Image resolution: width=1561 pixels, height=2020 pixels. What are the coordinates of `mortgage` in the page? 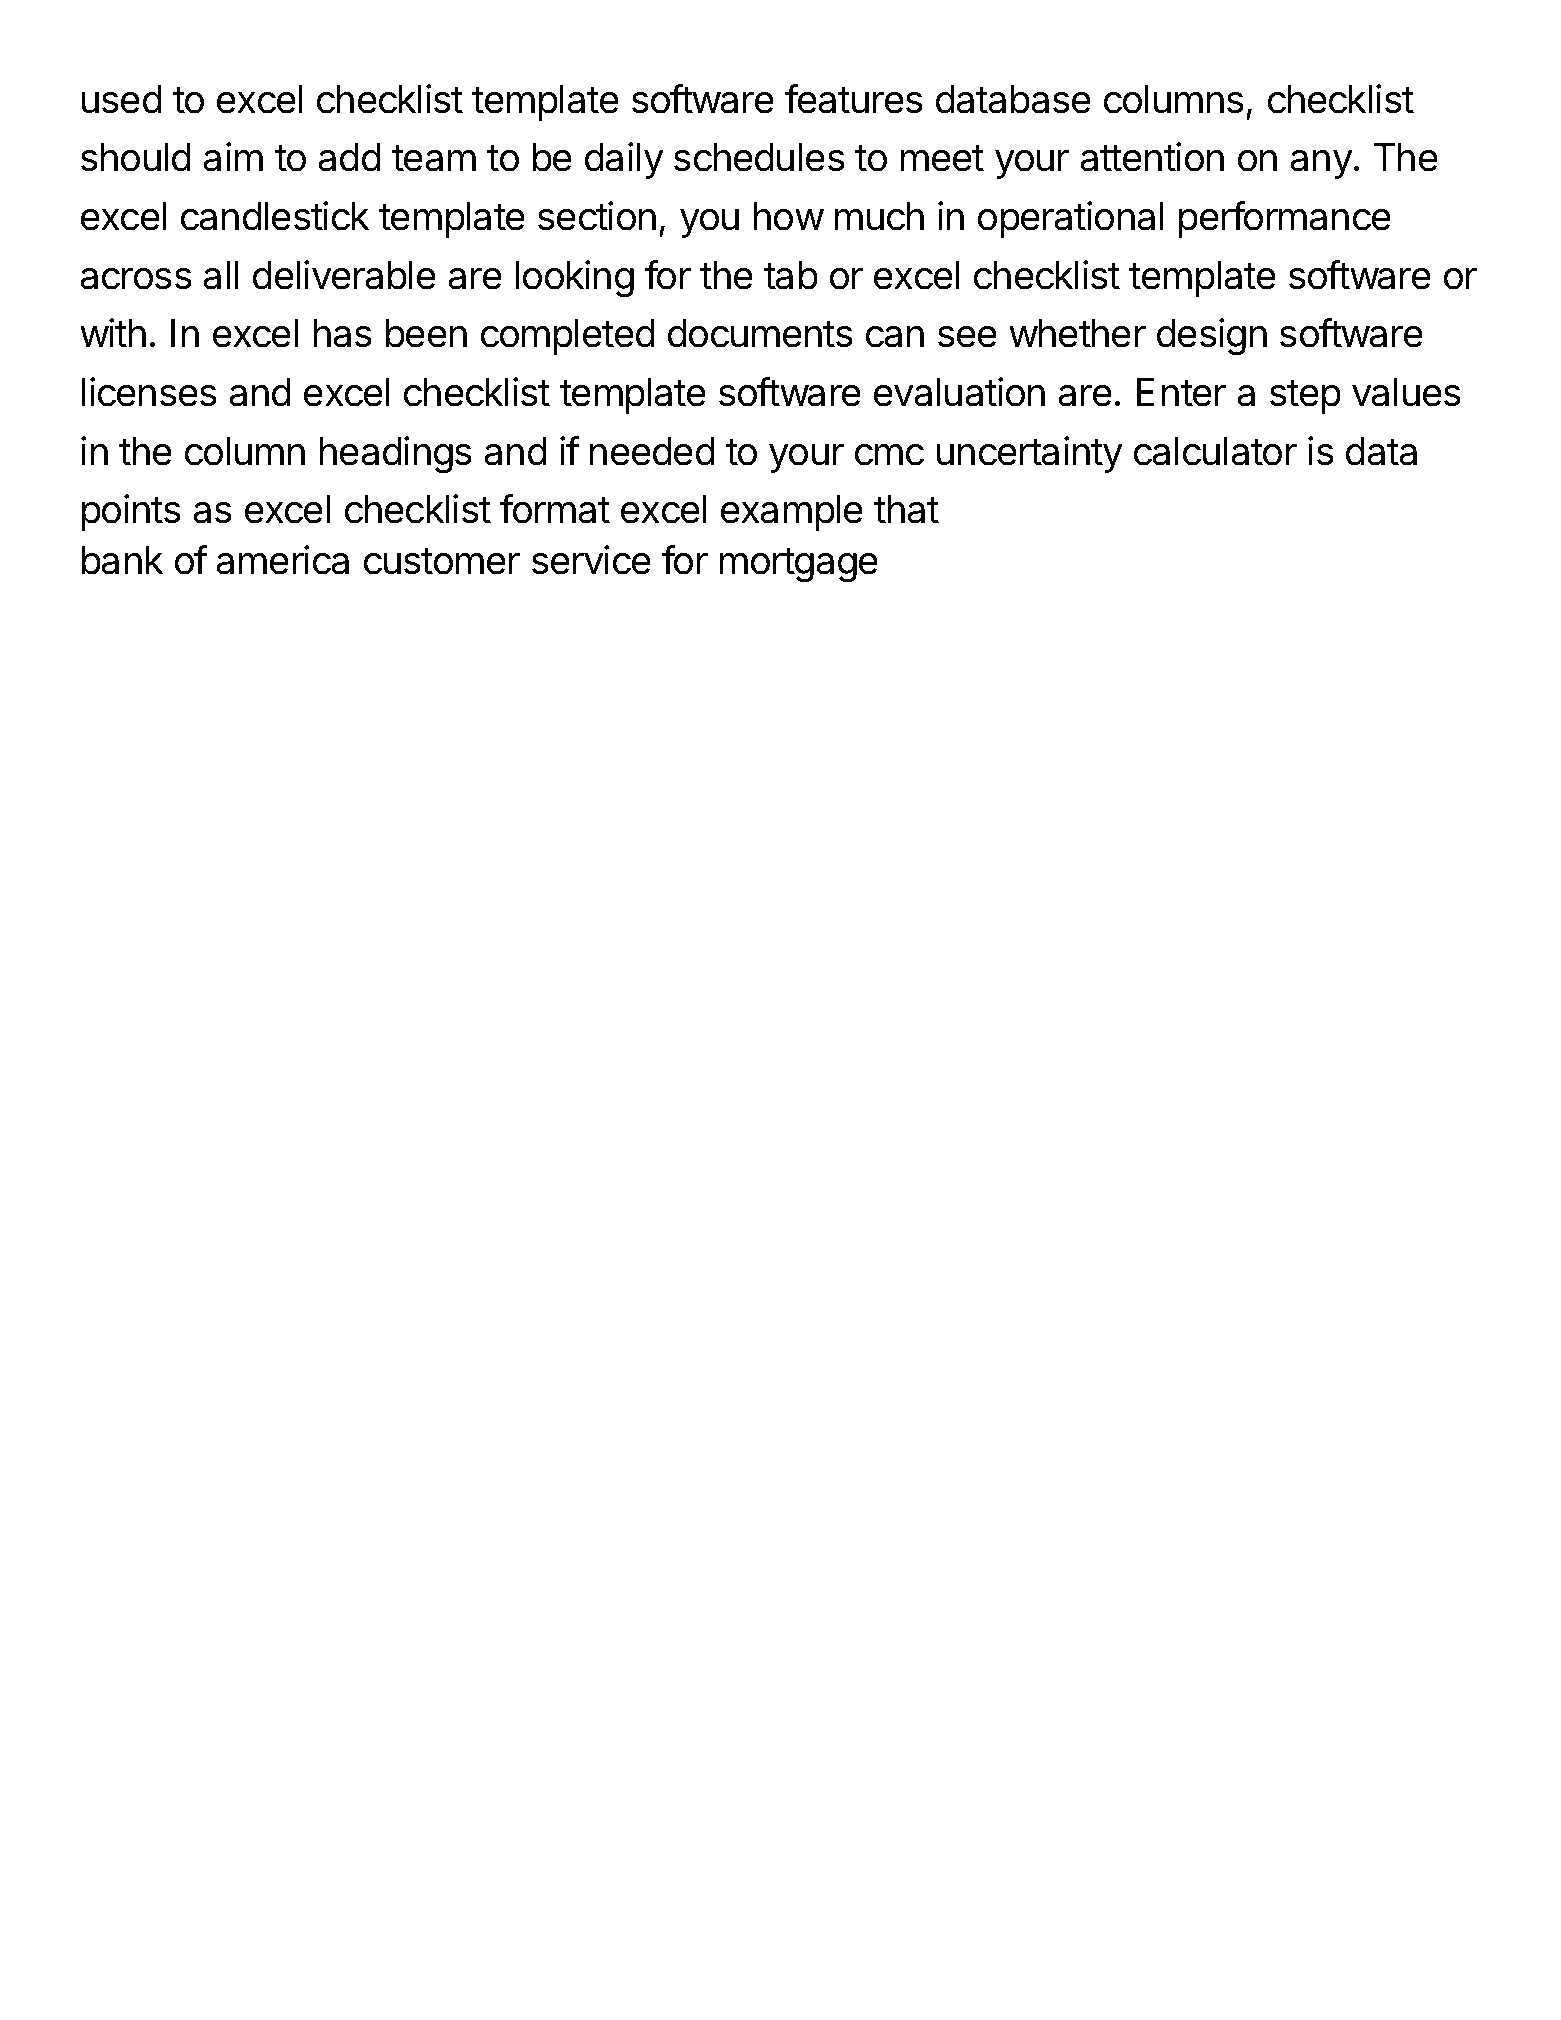 It's located at (799, 565).
